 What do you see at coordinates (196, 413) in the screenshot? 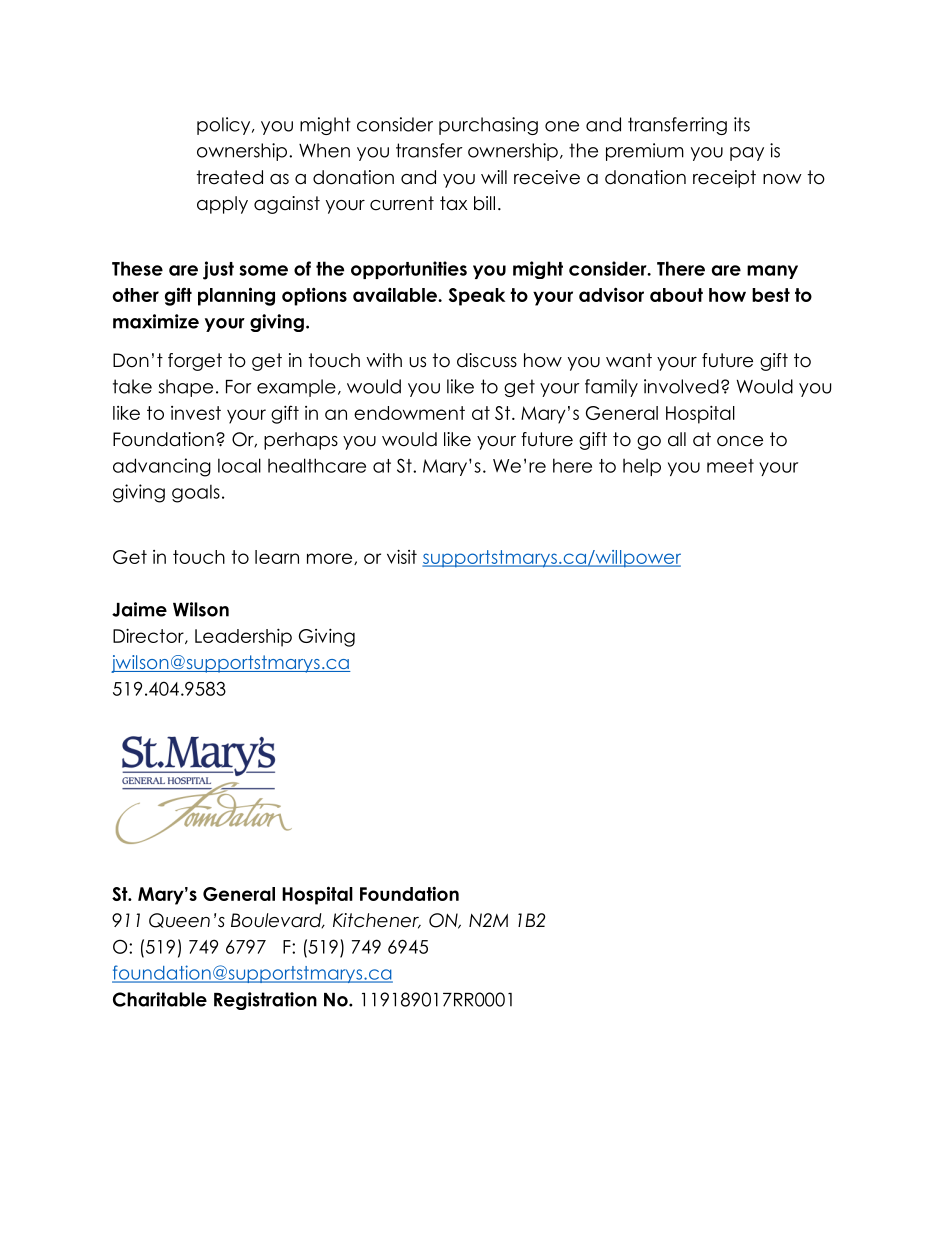
I see `invest` at bounding box center [196, 413].
